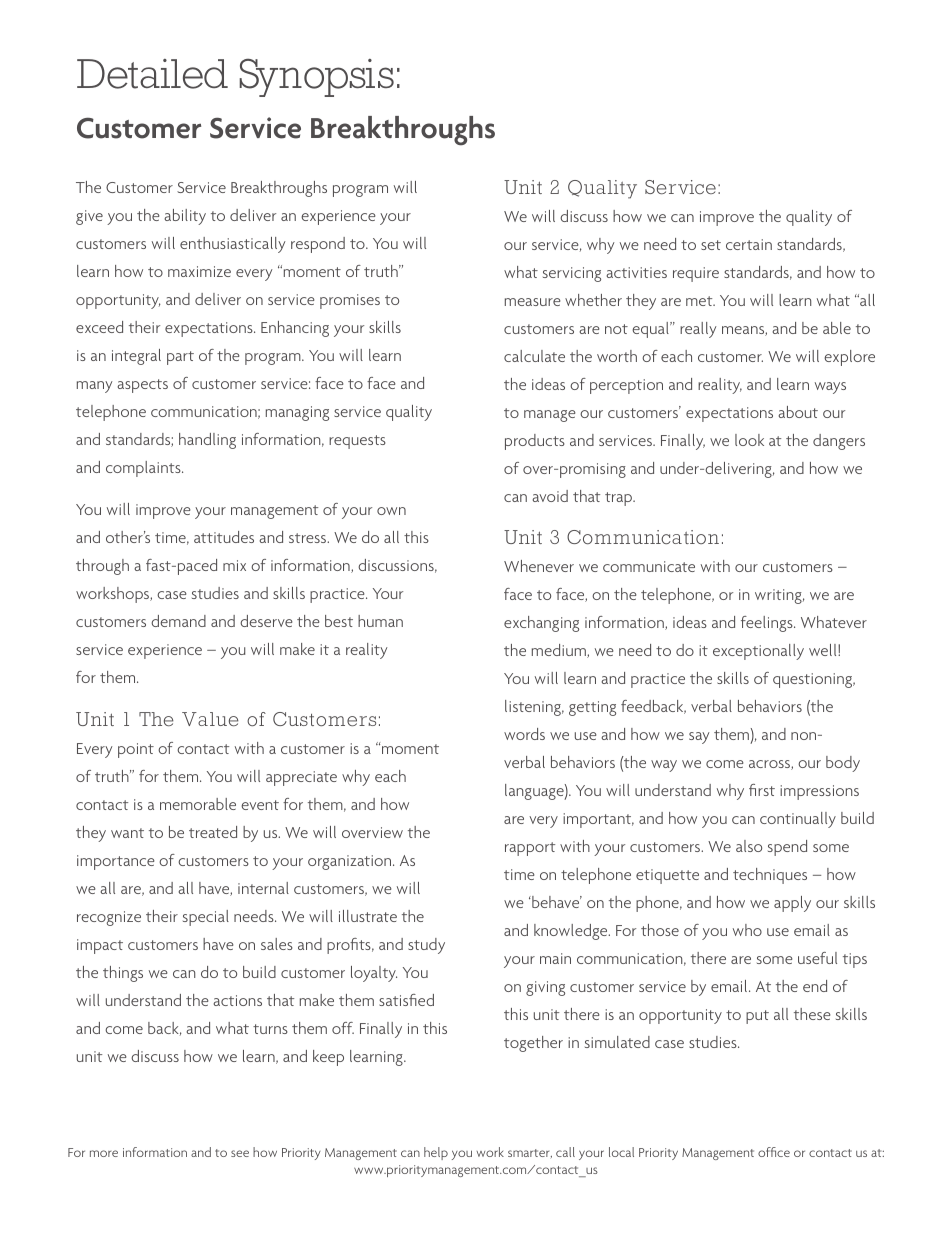  What do you see at coordinates (152, 74) in the document?
I see `Detailed` at bounding box center [152, 74].
